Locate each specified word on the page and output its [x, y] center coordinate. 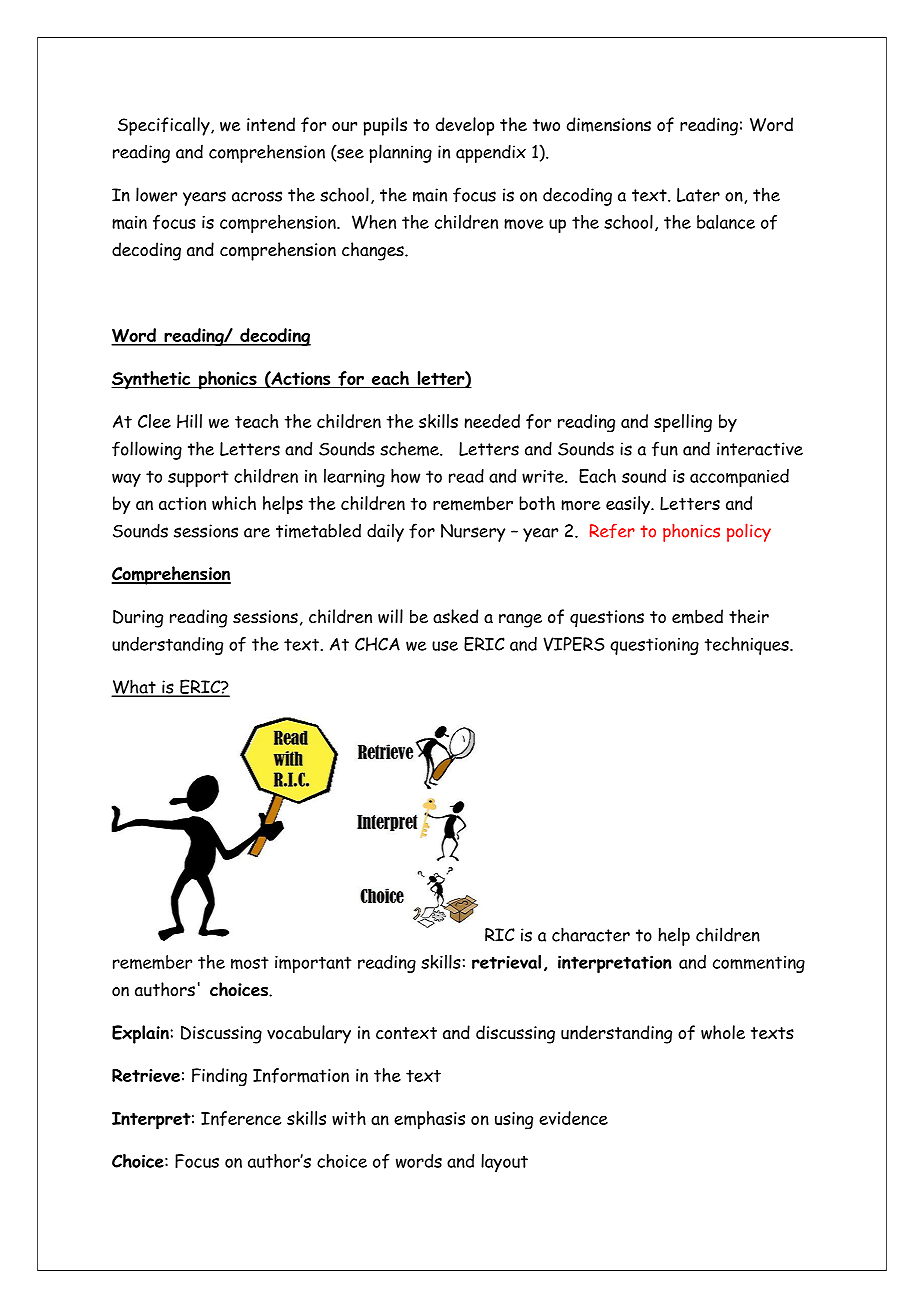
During [138, 619]
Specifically [165, 126]
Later [698, 195]
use [445, 646]
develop [465, 126]
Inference [241, 1118]
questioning [654, 646]
